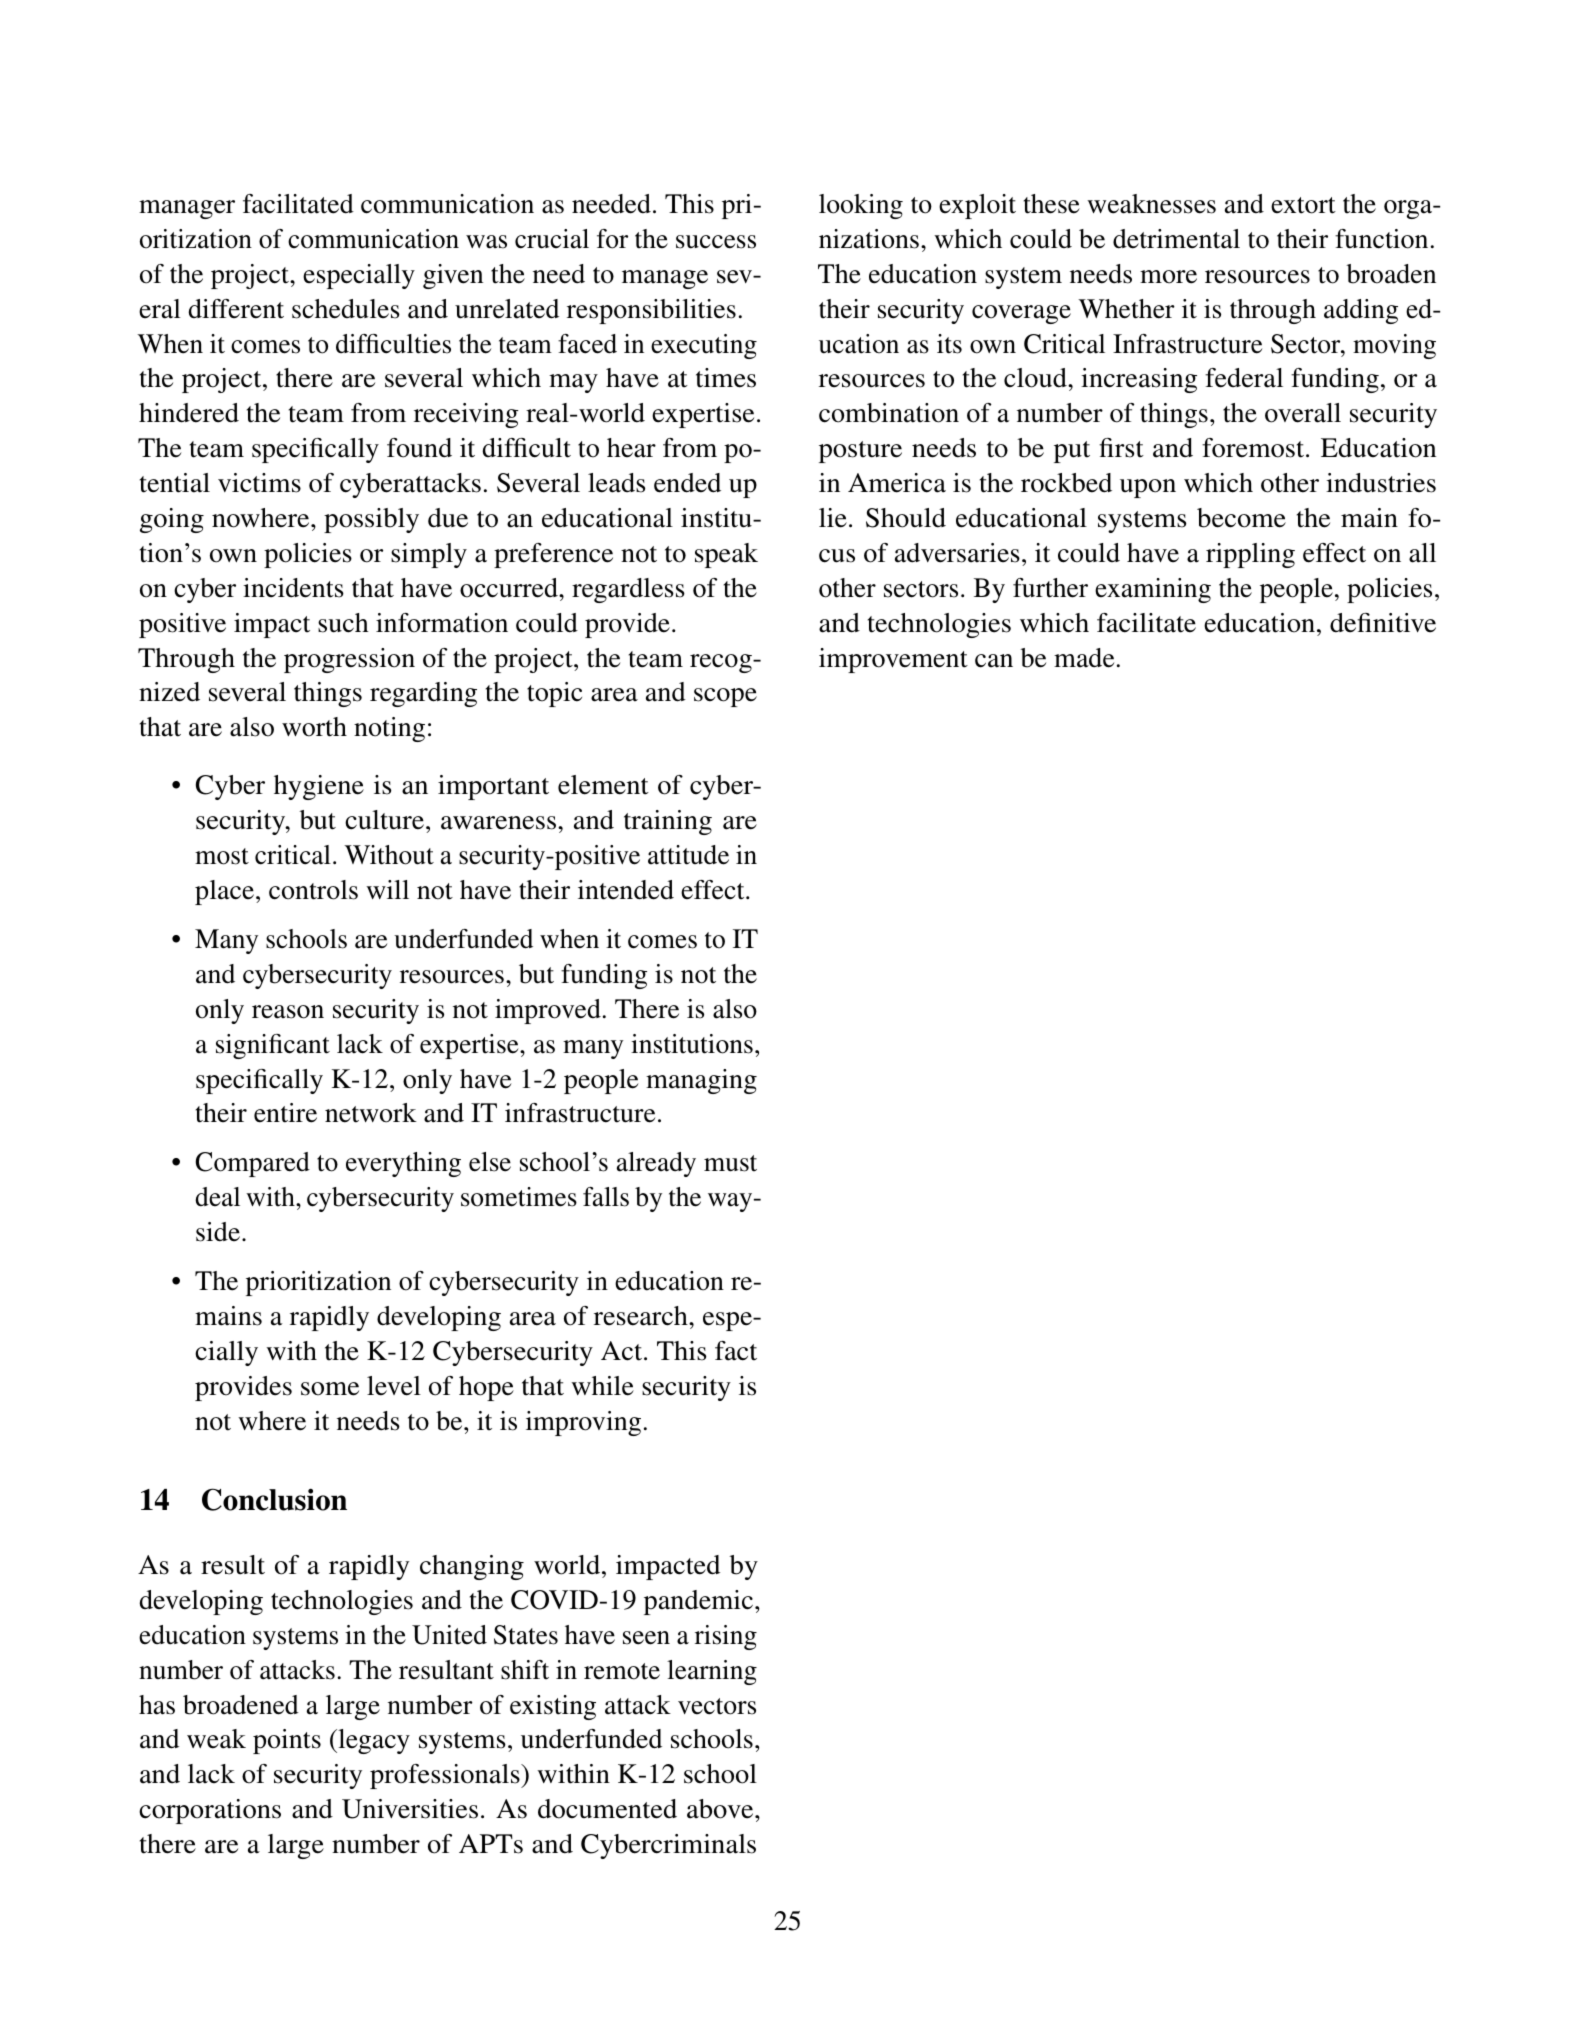  What do you see at coordinates (736, 1351) in the image?
I see `fact` at bounding box center [736, 1351].
